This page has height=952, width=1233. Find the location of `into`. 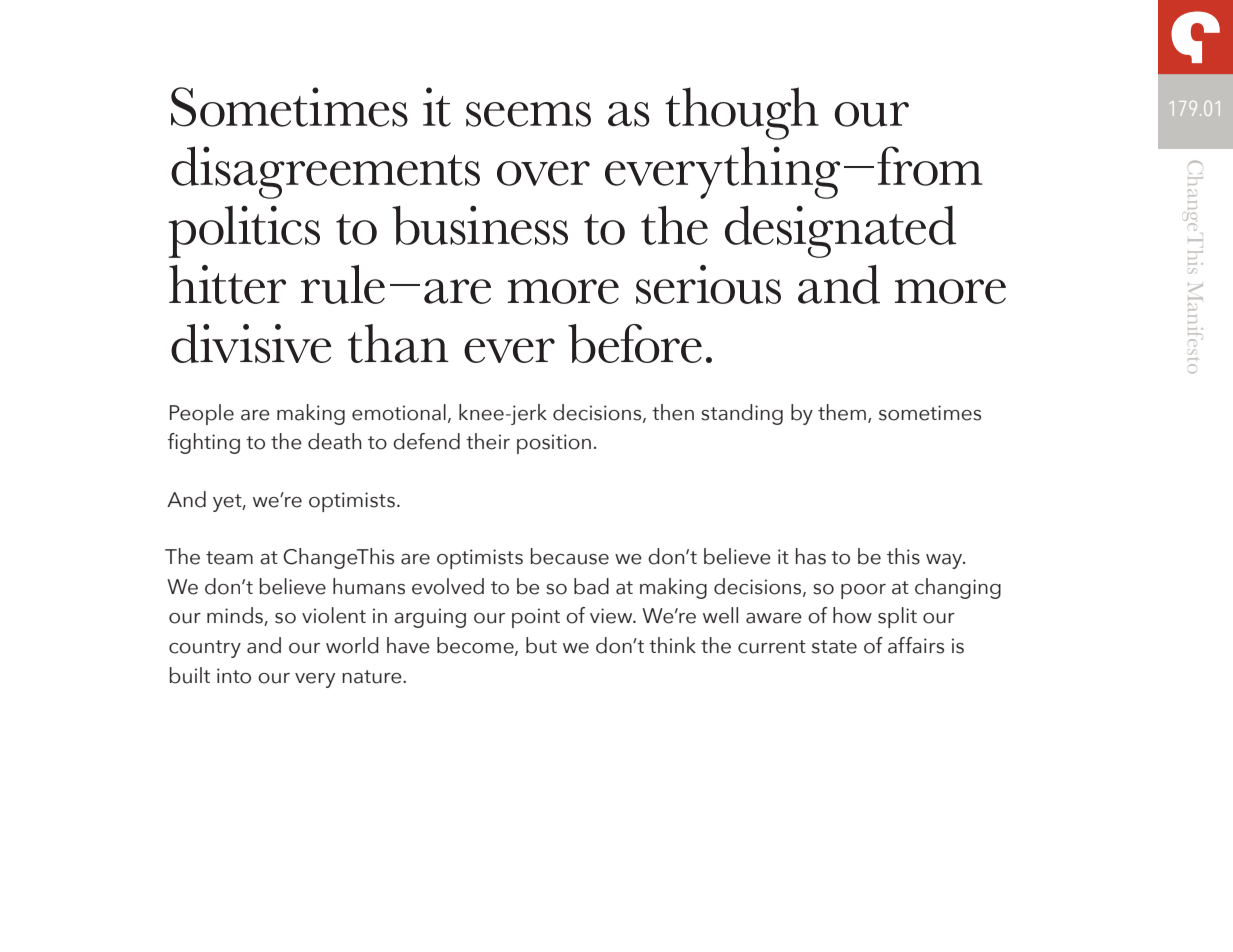

into is located at coordinates (234, 676).
